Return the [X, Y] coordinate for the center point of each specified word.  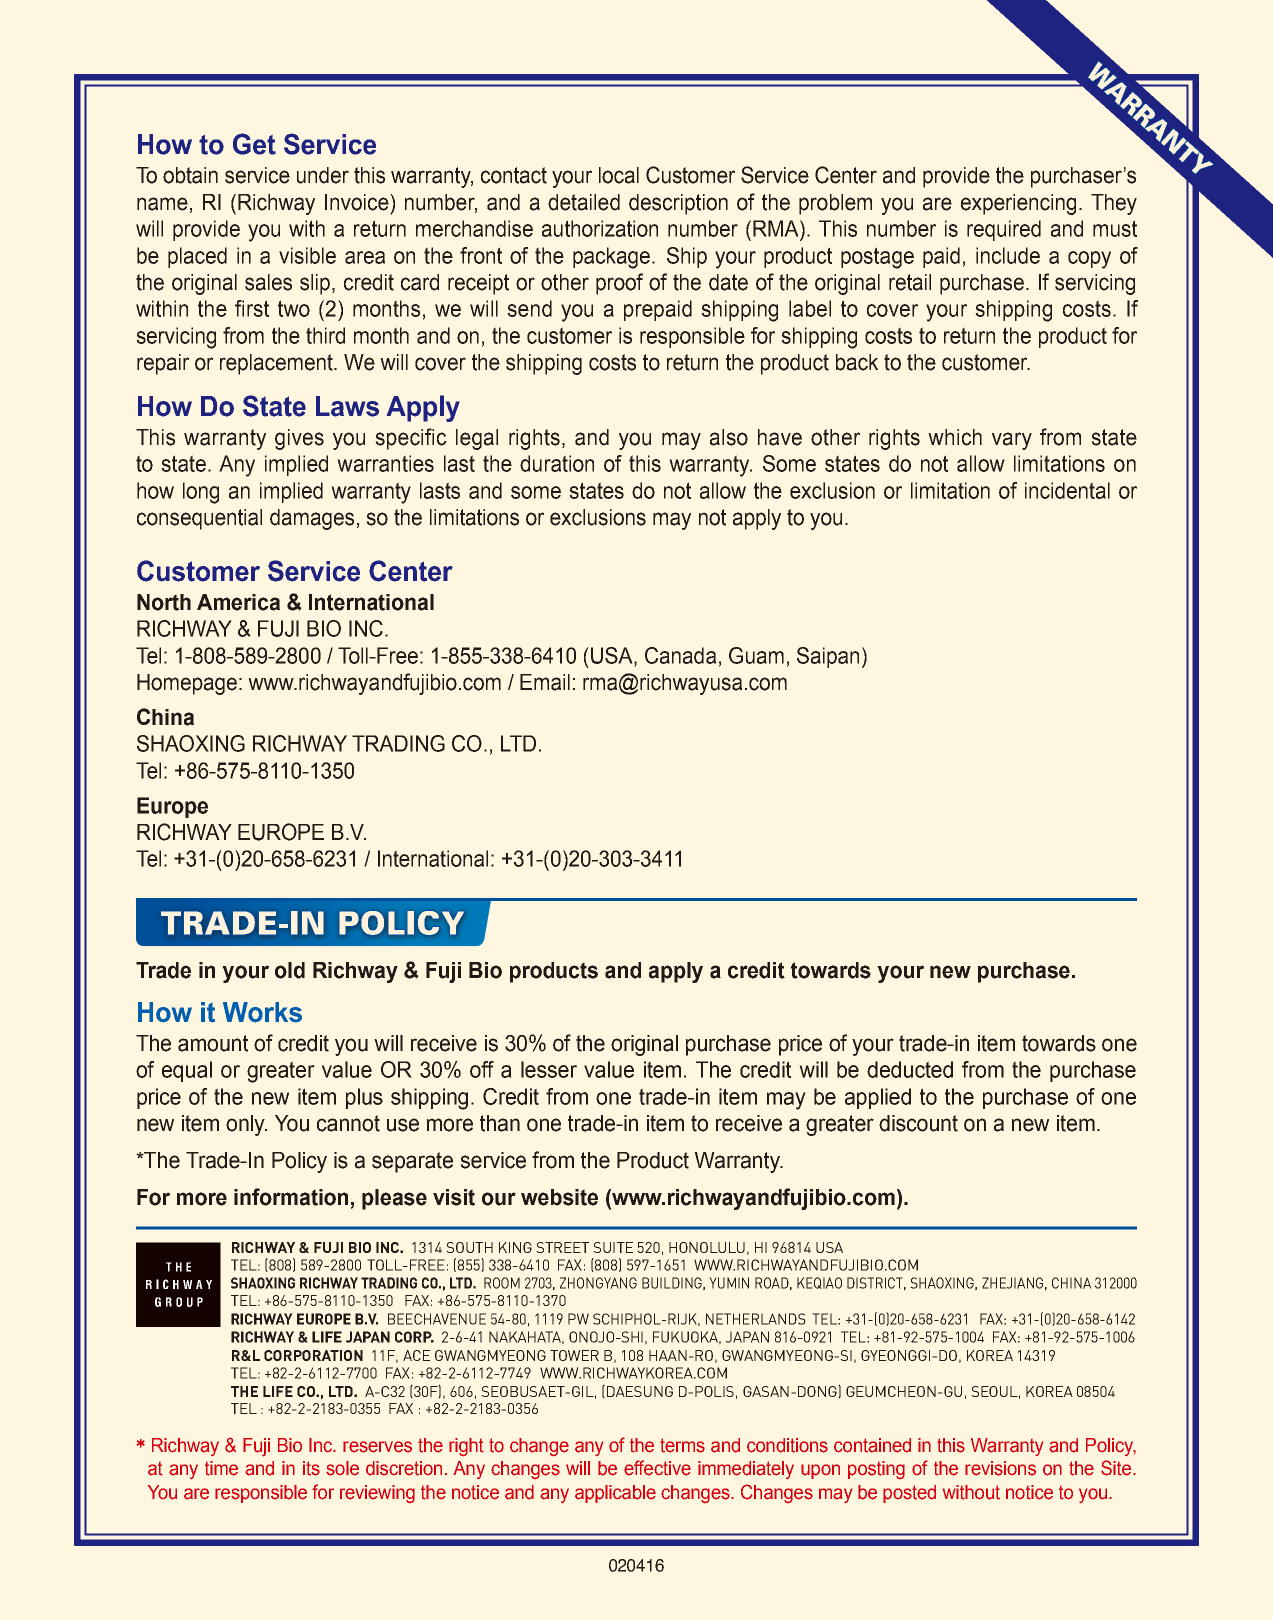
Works [262, 1012]
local [619, 175]
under [323, 175]
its [311, 1468]
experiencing [1018, 204]
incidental [1067, 490]
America [238, 602]
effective [657, 1468]
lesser [549, 1069]
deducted [910, 1069]
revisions [1000, 1468]
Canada [680, 655]
